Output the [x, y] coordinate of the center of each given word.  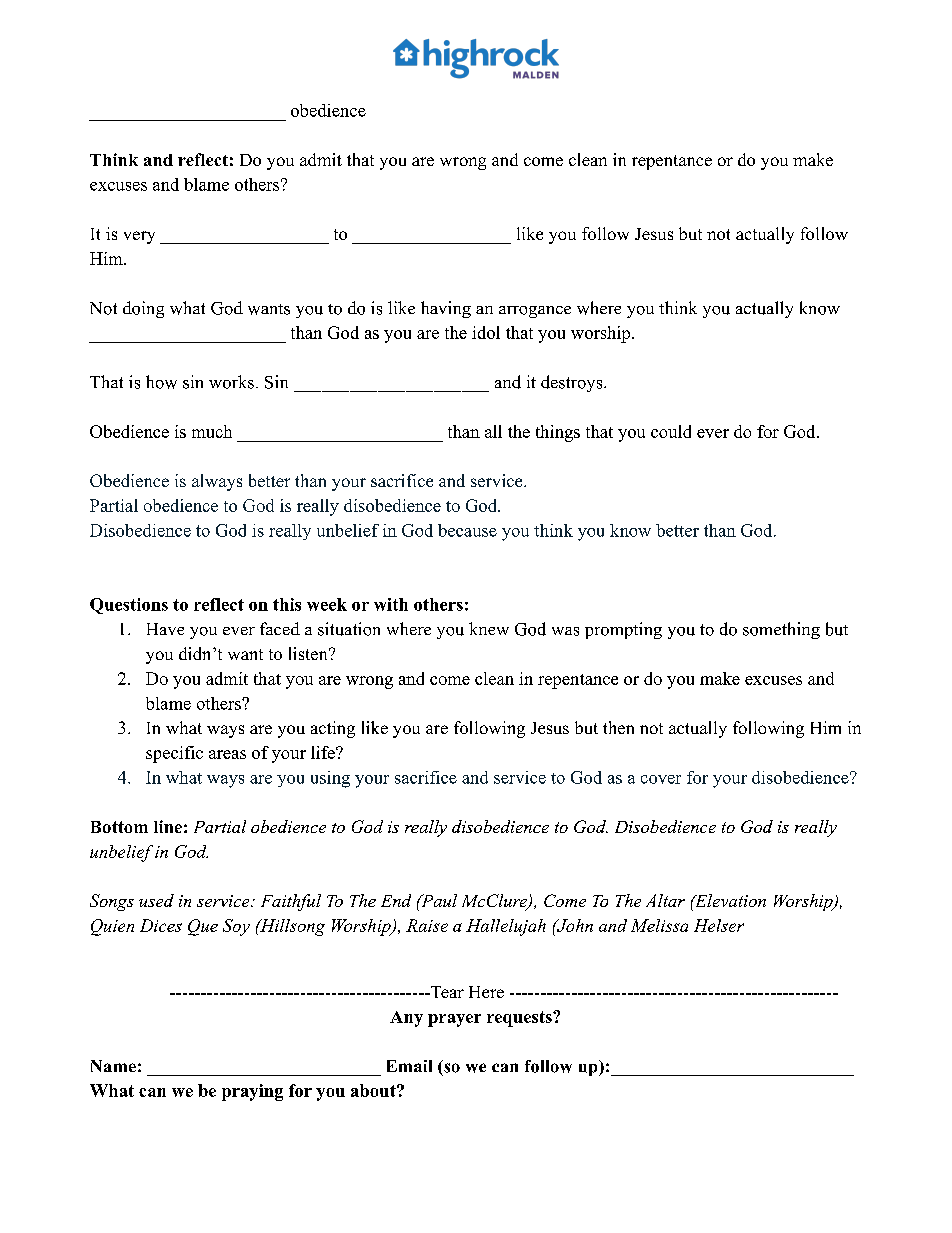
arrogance [535, 312]
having [446, 309]
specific [174, 754]
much [212, 431]
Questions [129, 606]
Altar [665, 900]
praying [252, 1092]
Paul [438, 900]
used [156, 900]
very [139, 237]
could [671, 431]
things [558, 433]
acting [333, 729]
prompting [623, 630]
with [391, 604]
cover [661, 779]
